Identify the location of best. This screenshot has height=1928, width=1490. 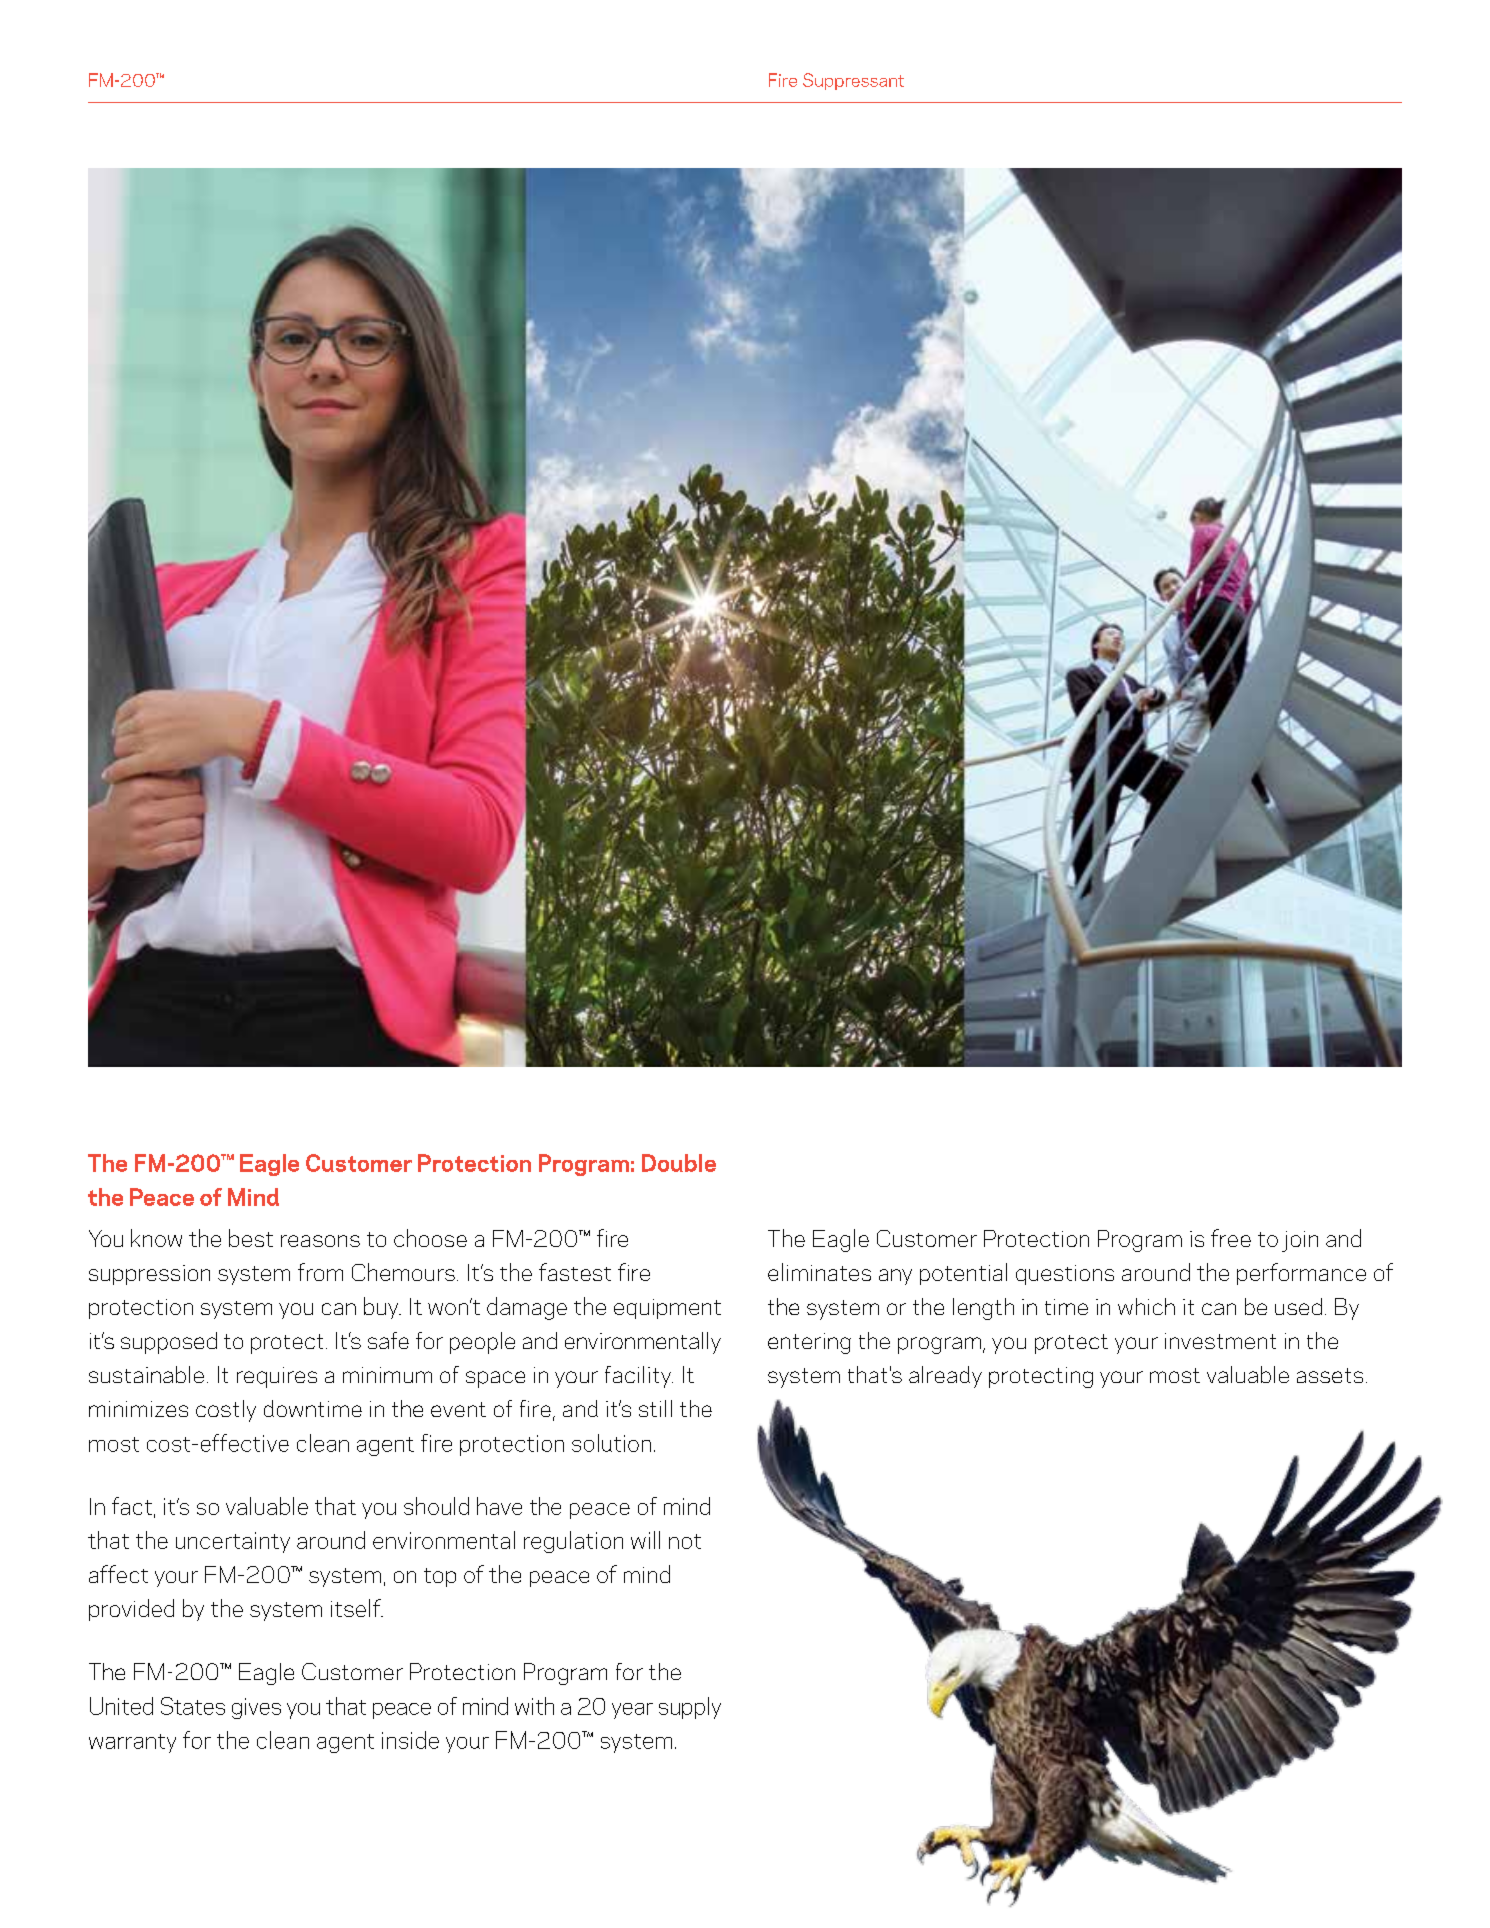
(251, 1238).
